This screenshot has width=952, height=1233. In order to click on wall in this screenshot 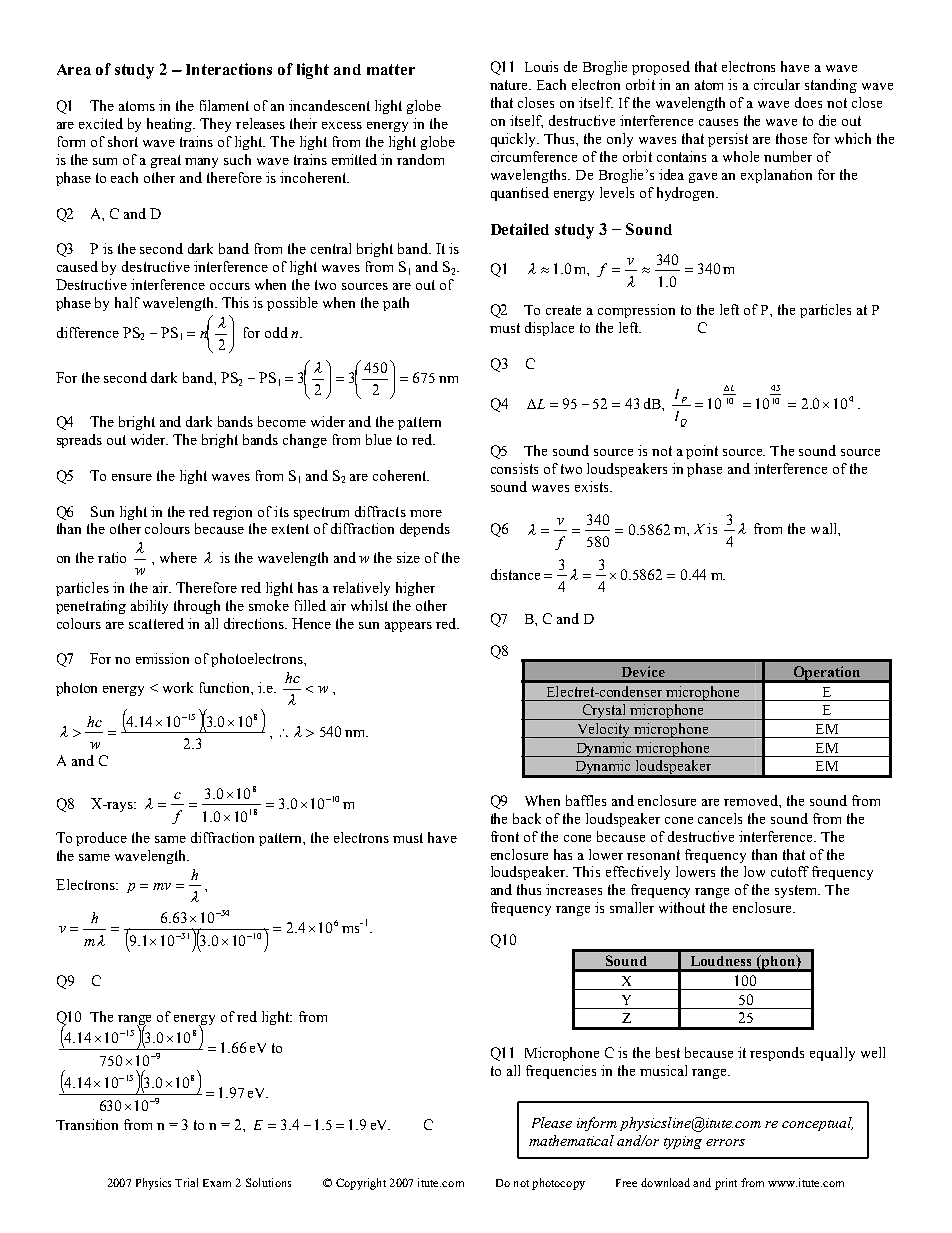, I will do `click(825, 528)`.
